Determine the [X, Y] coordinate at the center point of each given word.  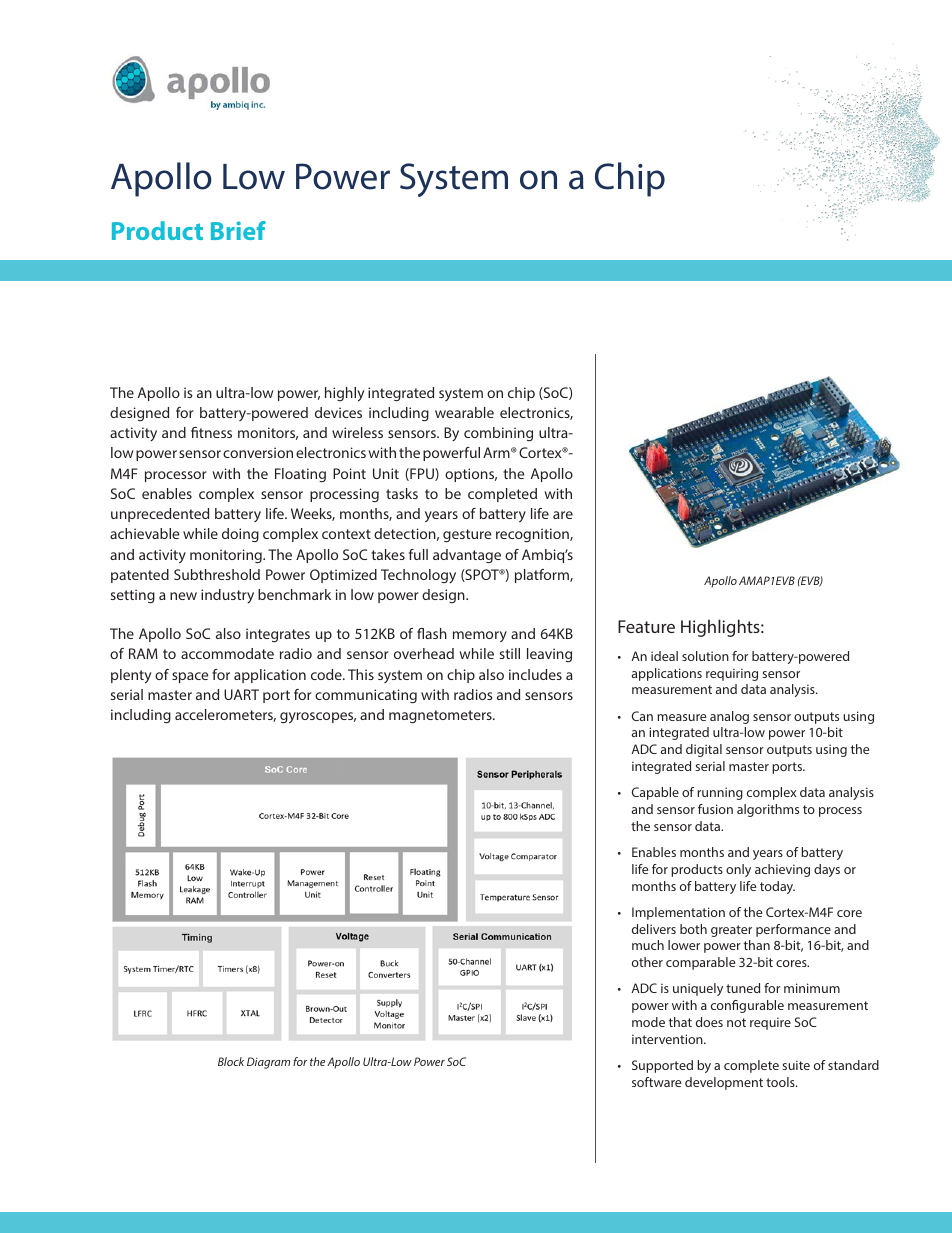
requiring [732, 674]
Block [231, 1061]
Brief [238, 230]
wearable [464, 412]
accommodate [227, 653]
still [510, 653]
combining [498, 434]
